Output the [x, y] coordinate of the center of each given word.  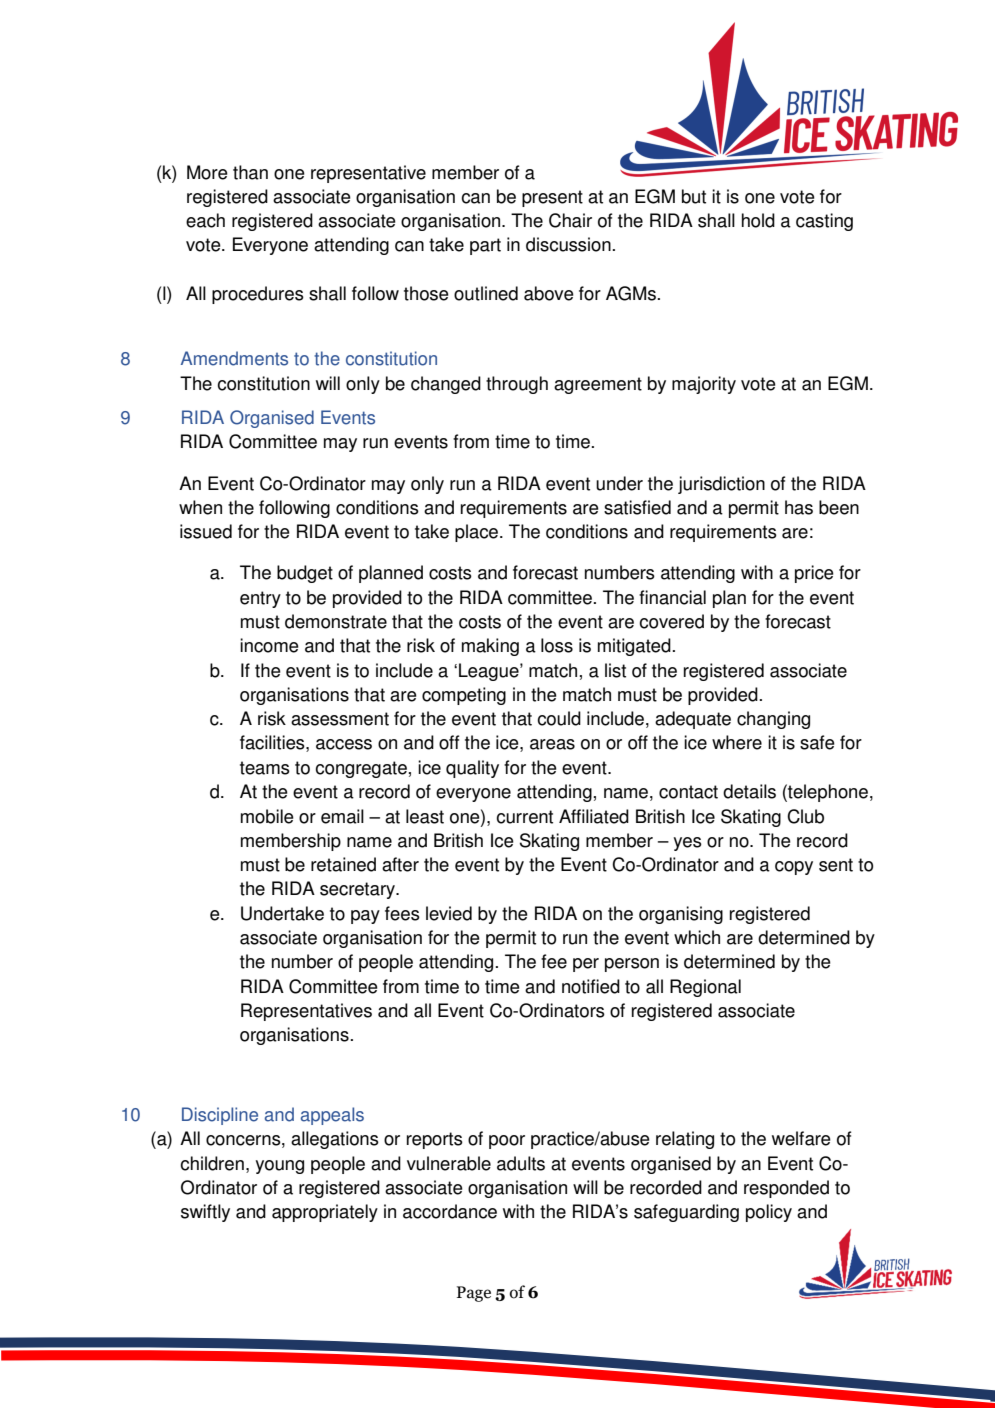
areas [552, 744]
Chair [570, 220]
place [478, 533]
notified [591, 986]
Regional [705, 988]
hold [758, 220]
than [250, 172]
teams [265, 768]
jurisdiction [721, 485]
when [200, 507]
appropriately [325, 1213]
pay [365, 917]
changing [773, 720]
